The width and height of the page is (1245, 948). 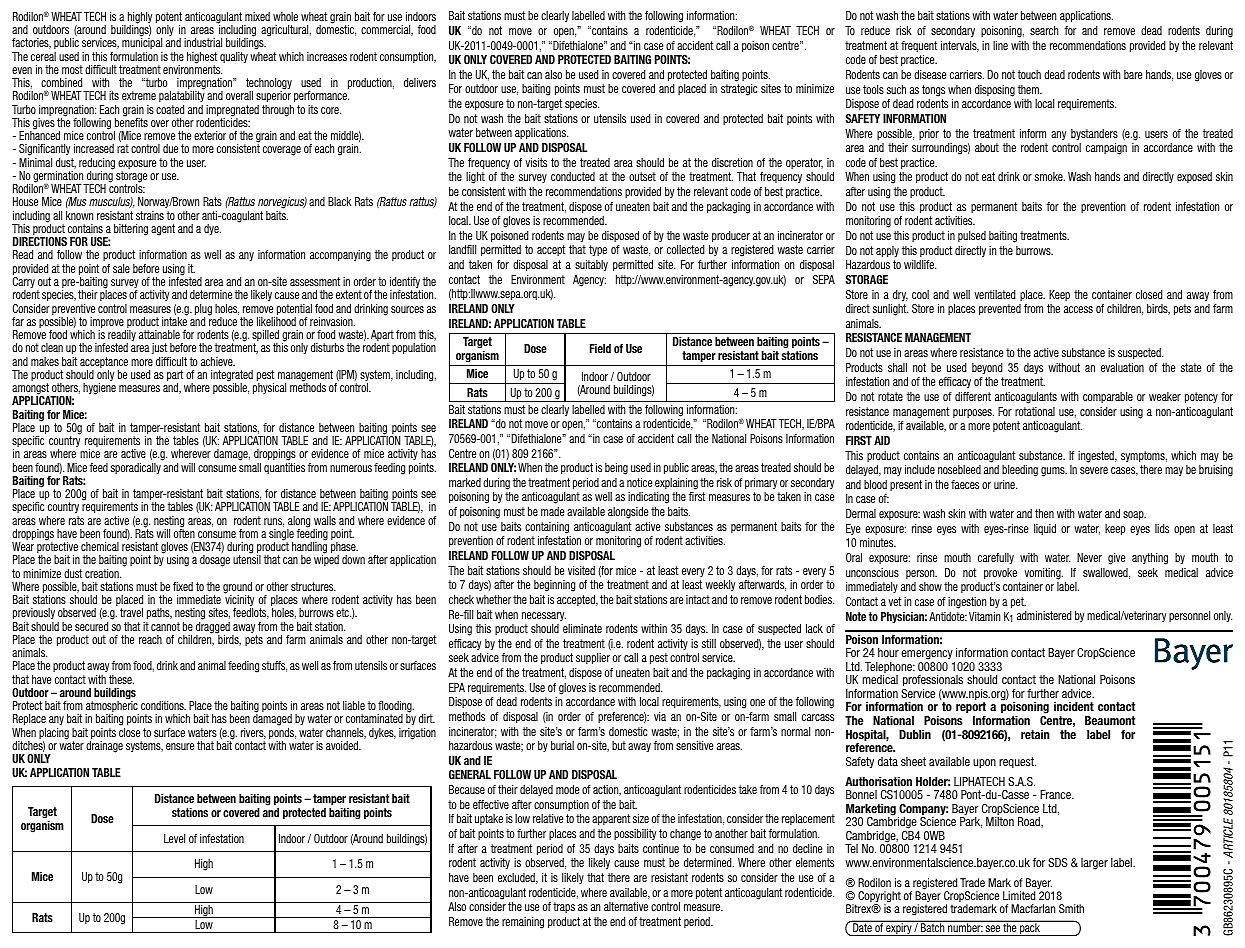 I want to click on cannot, so click(x=165, y=626).
